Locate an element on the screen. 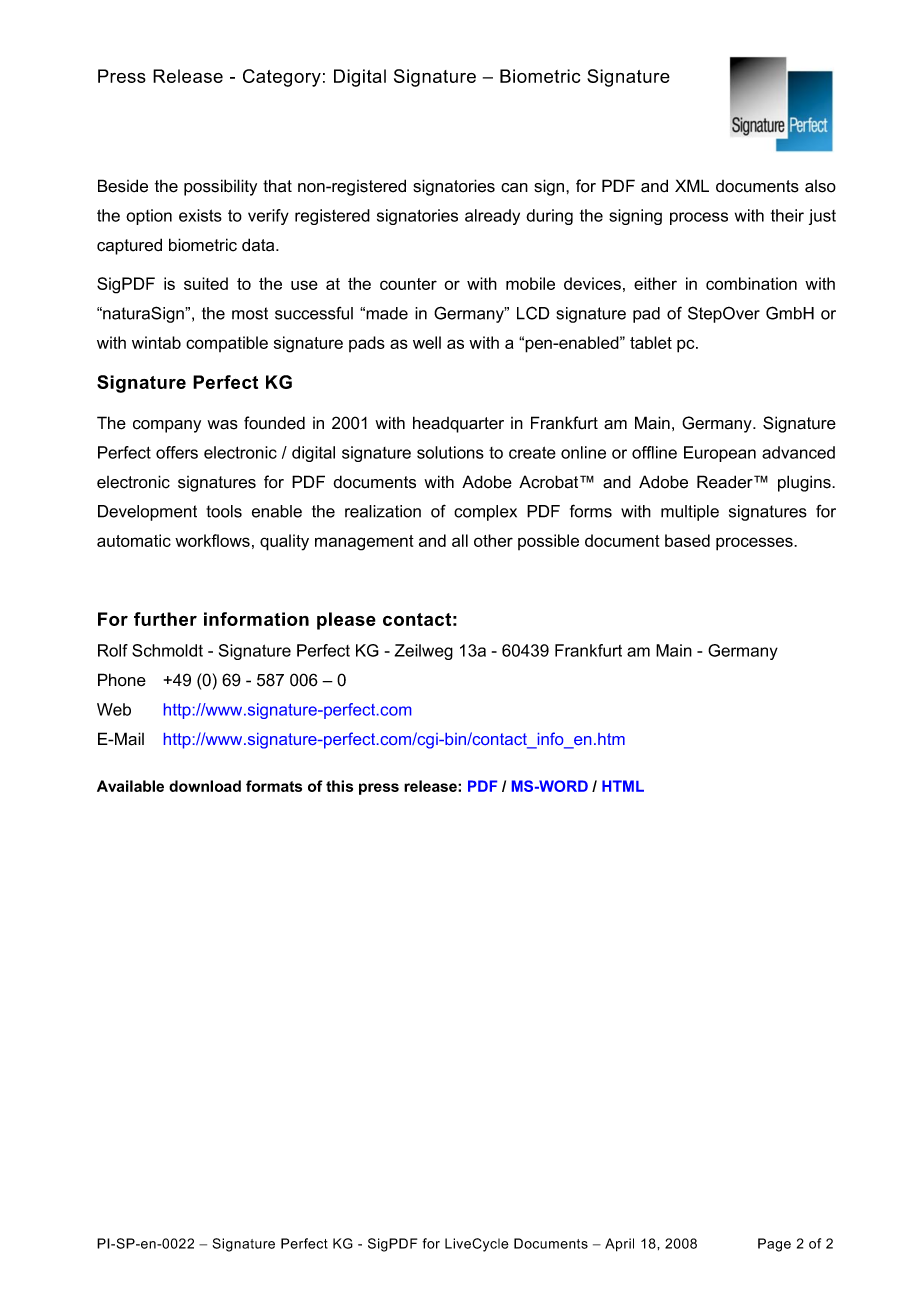 The width and height of the screenshot is (924, 1308). April is located at coordinates (619, 1245).
